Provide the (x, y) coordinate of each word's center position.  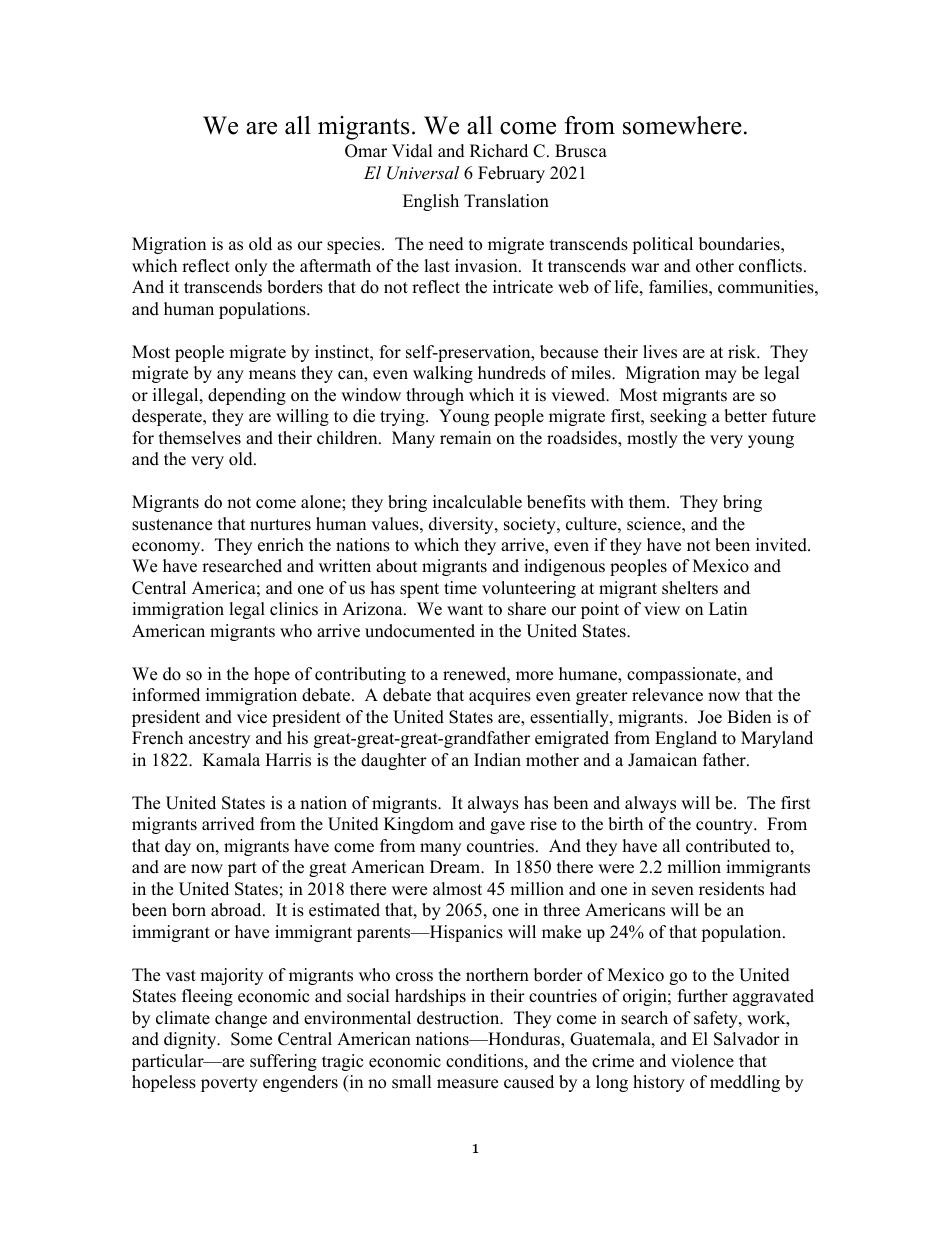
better (745, 416)
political (662, 245)
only (251, 267)
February (511, 174)
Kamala (231, 759)
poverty (229, 1084)
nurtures (280, 525)
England (686, 739)
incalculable (477, 502)
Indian (497, 760)
